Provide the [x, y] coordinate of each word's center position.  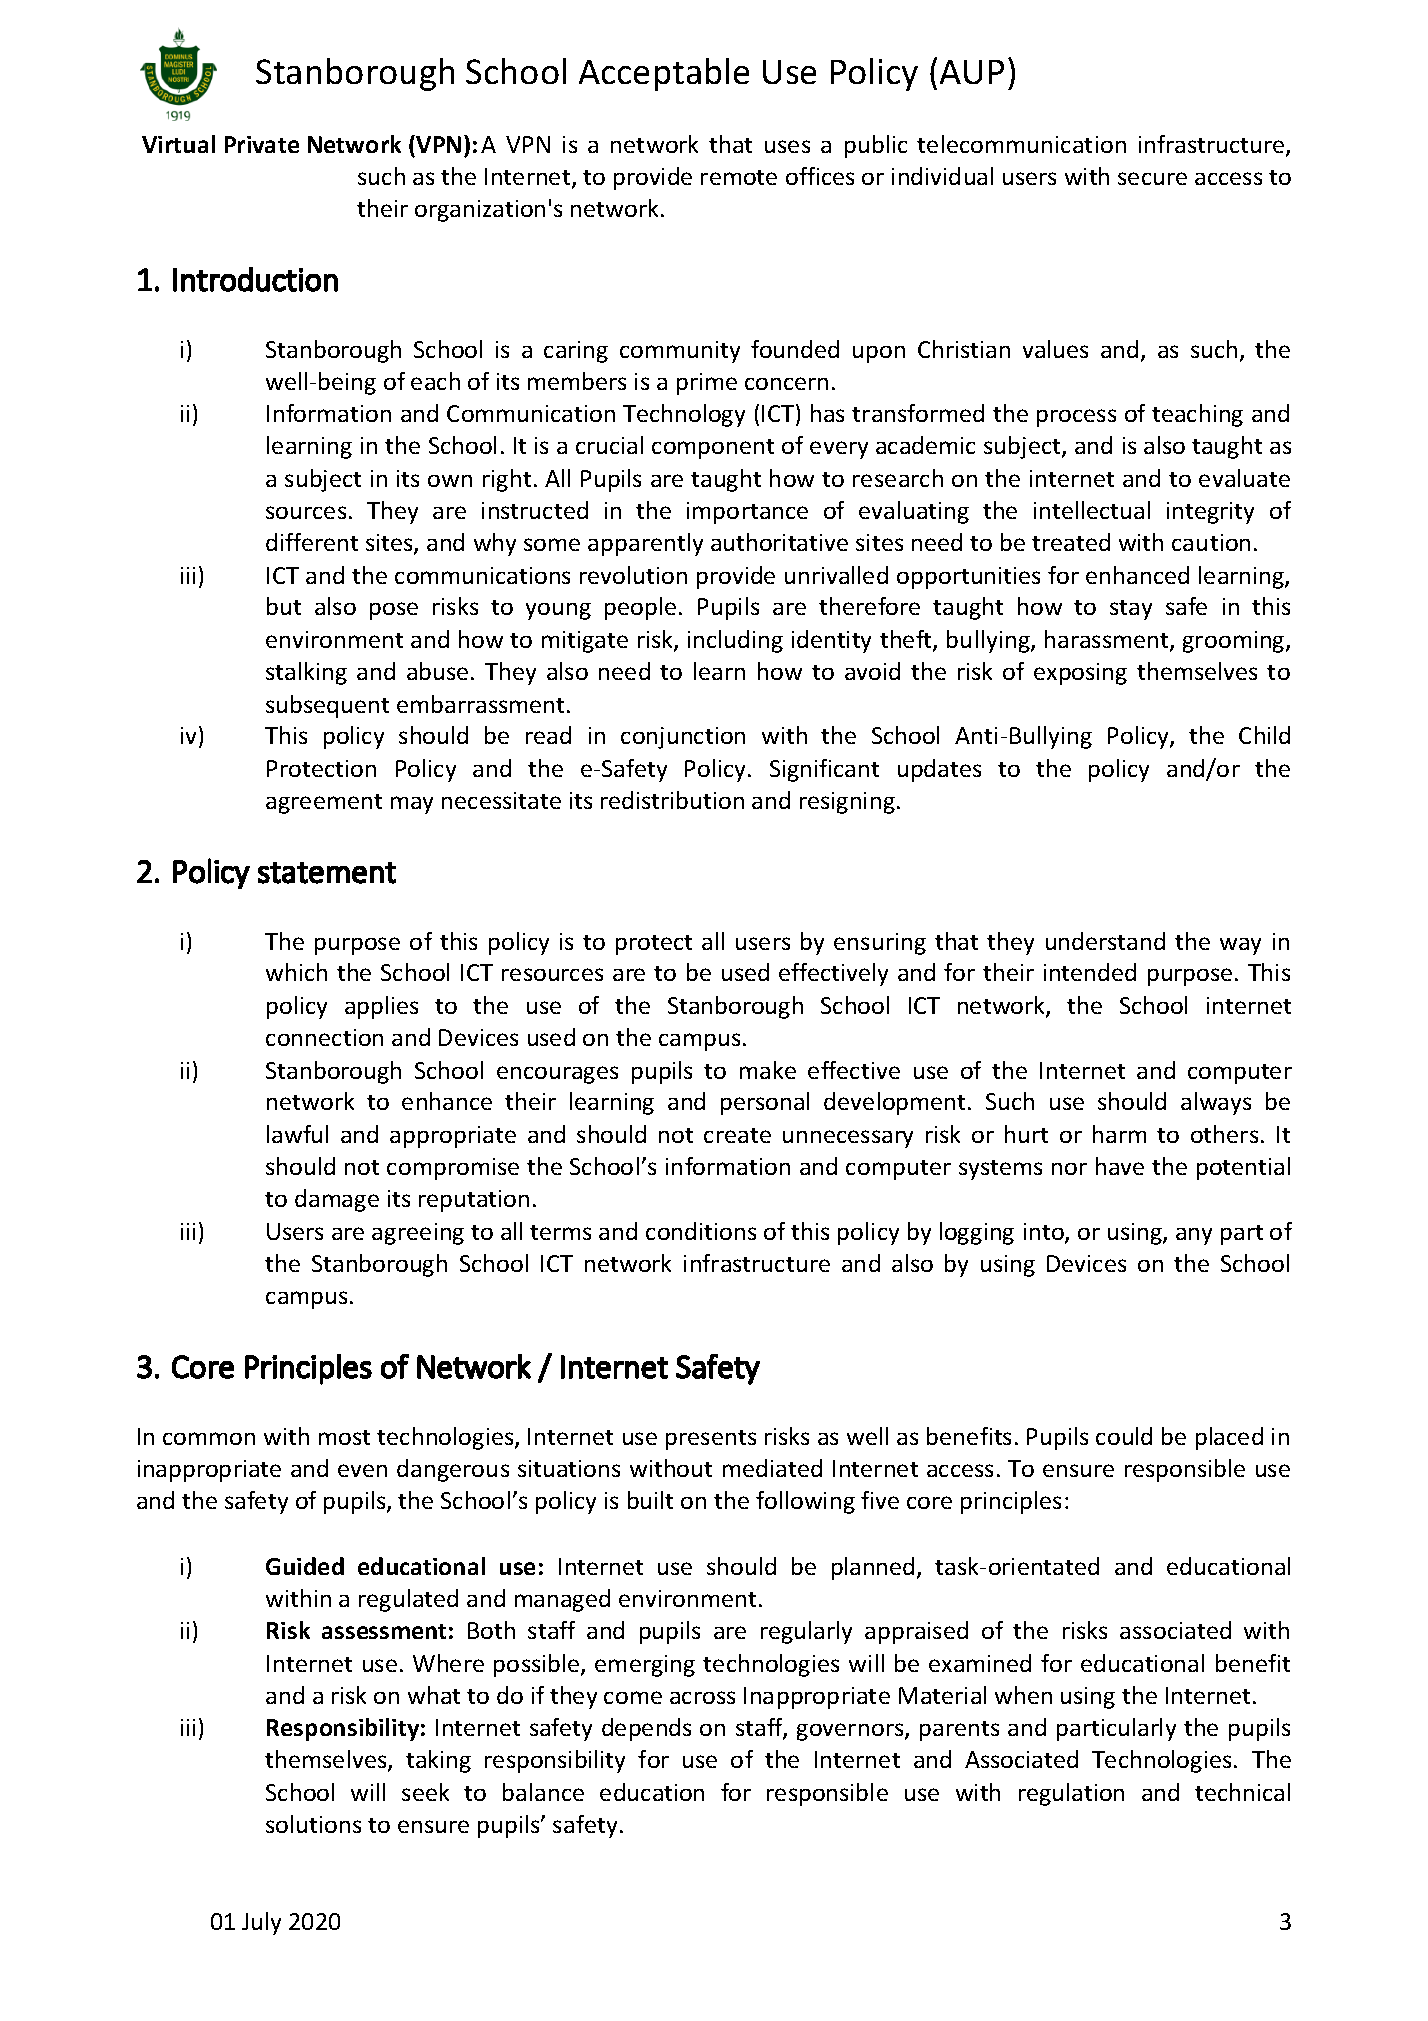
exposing [1080, 674]
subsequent [327, 706]
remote [739, 177]
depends [646, 1729]
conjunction [683, 738]
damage [337, 1200]
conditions [701, 1231]
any [1194, 1236]
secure [1152, 178]
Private [262, 144]
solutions [313, 1824]
